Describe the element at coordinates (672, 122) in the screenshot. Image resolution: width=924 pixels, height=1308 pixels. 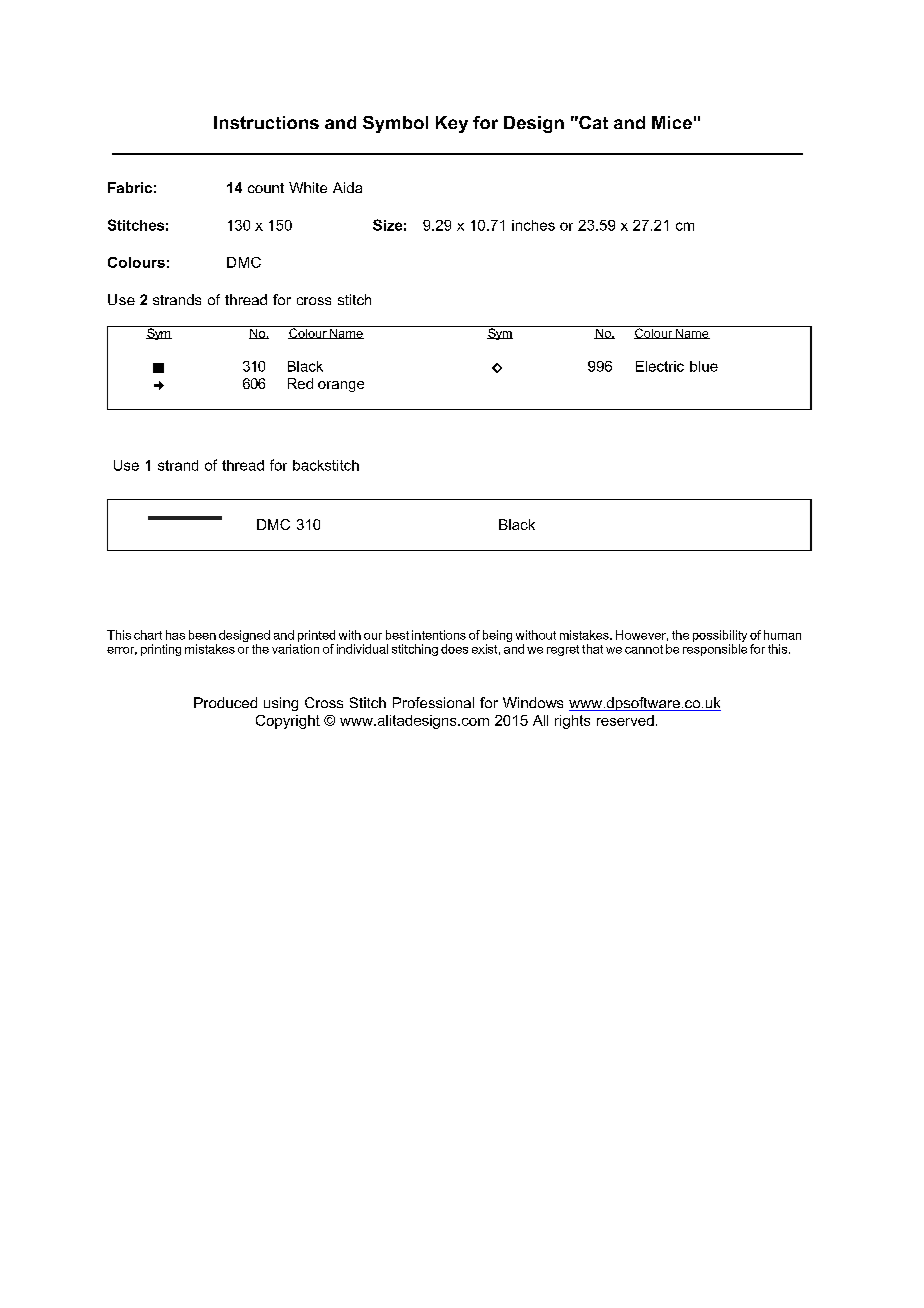
I see `Mice` at that location.
